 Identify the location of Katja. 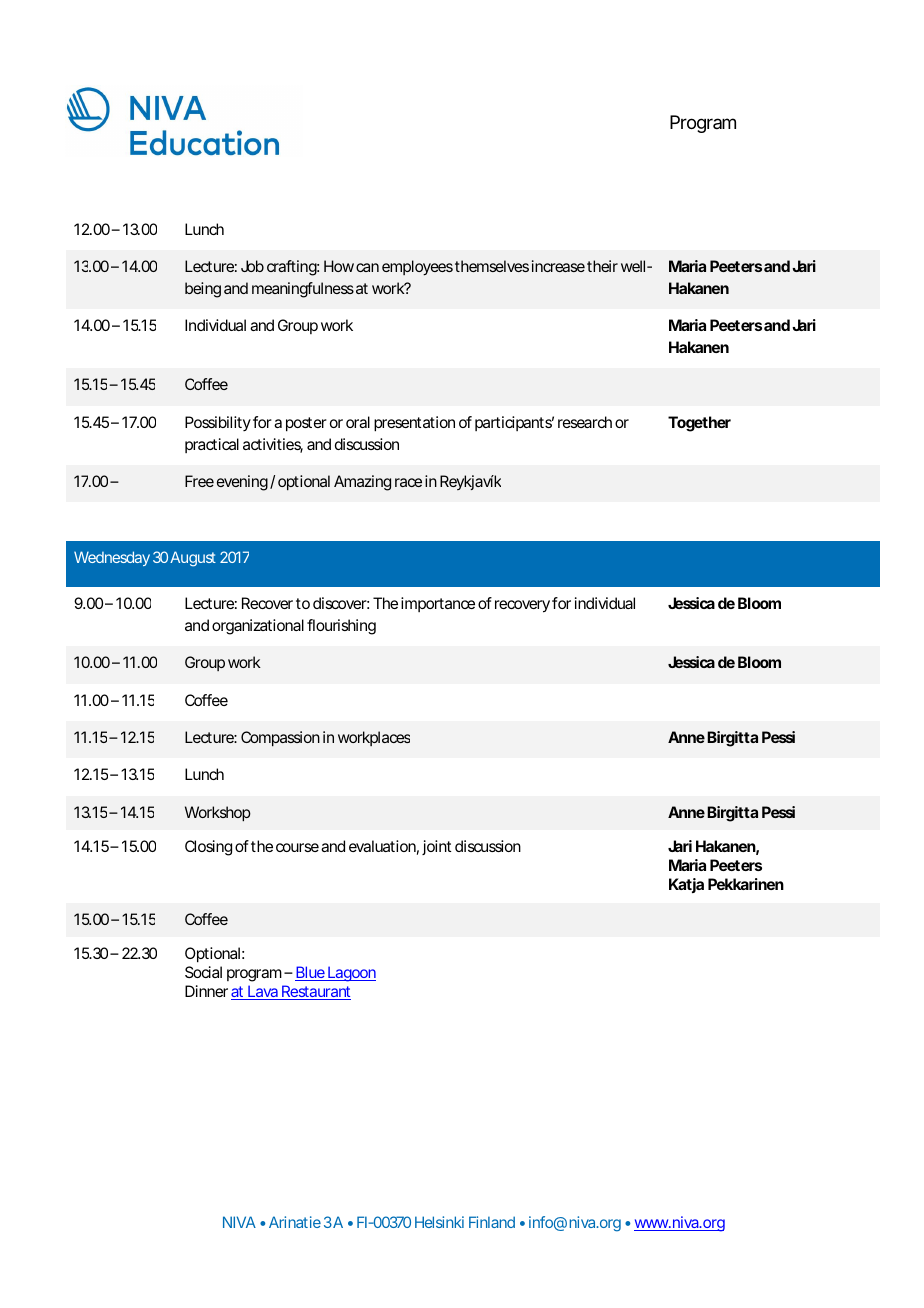
(686, 885).
